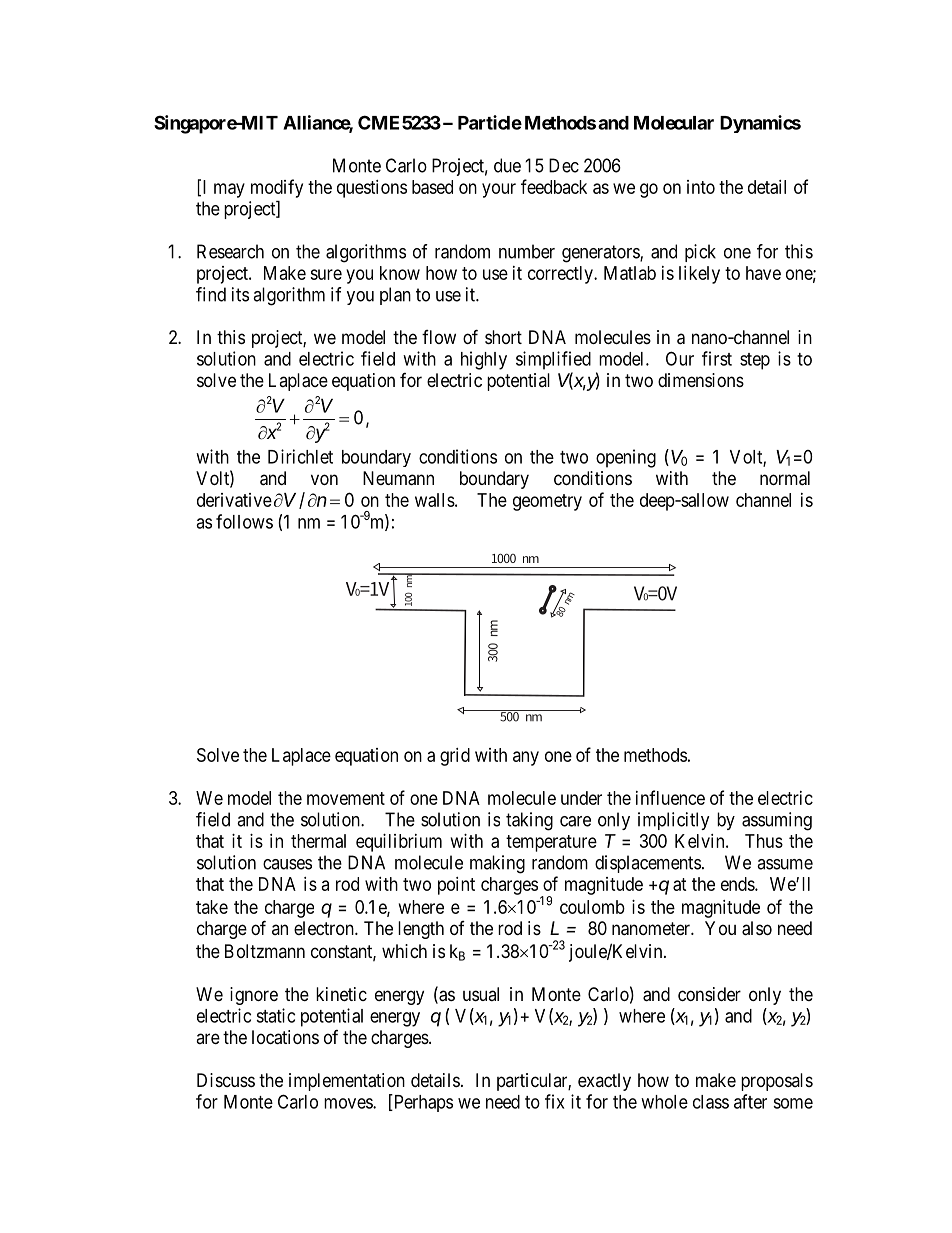  What do you see at coordinates (701, 187) in the screenshot?
I see `into` at bounding box center [701, 187].
